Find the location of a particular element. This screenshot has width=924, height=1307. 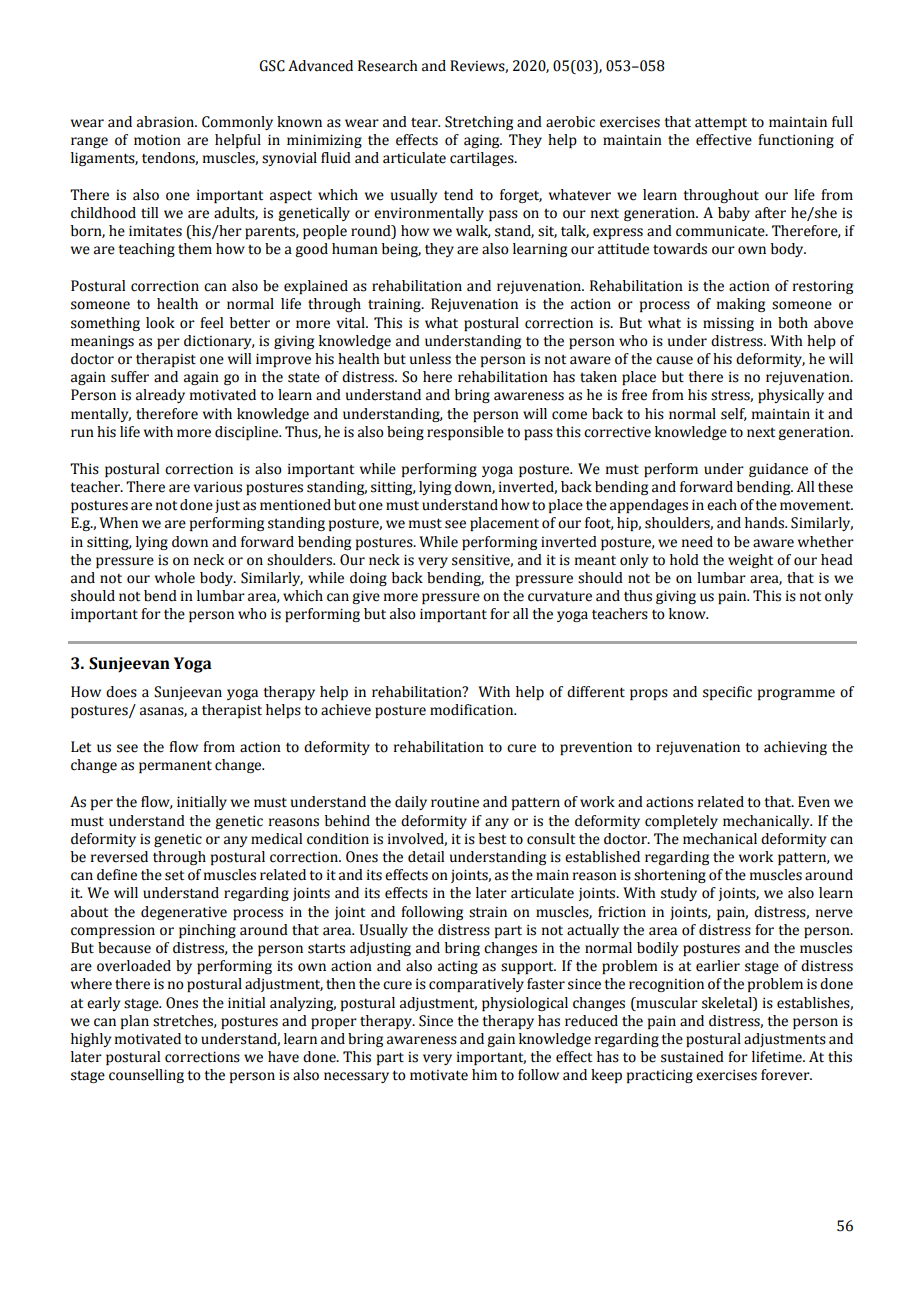

achieving is located at coordinates (795, 748).
